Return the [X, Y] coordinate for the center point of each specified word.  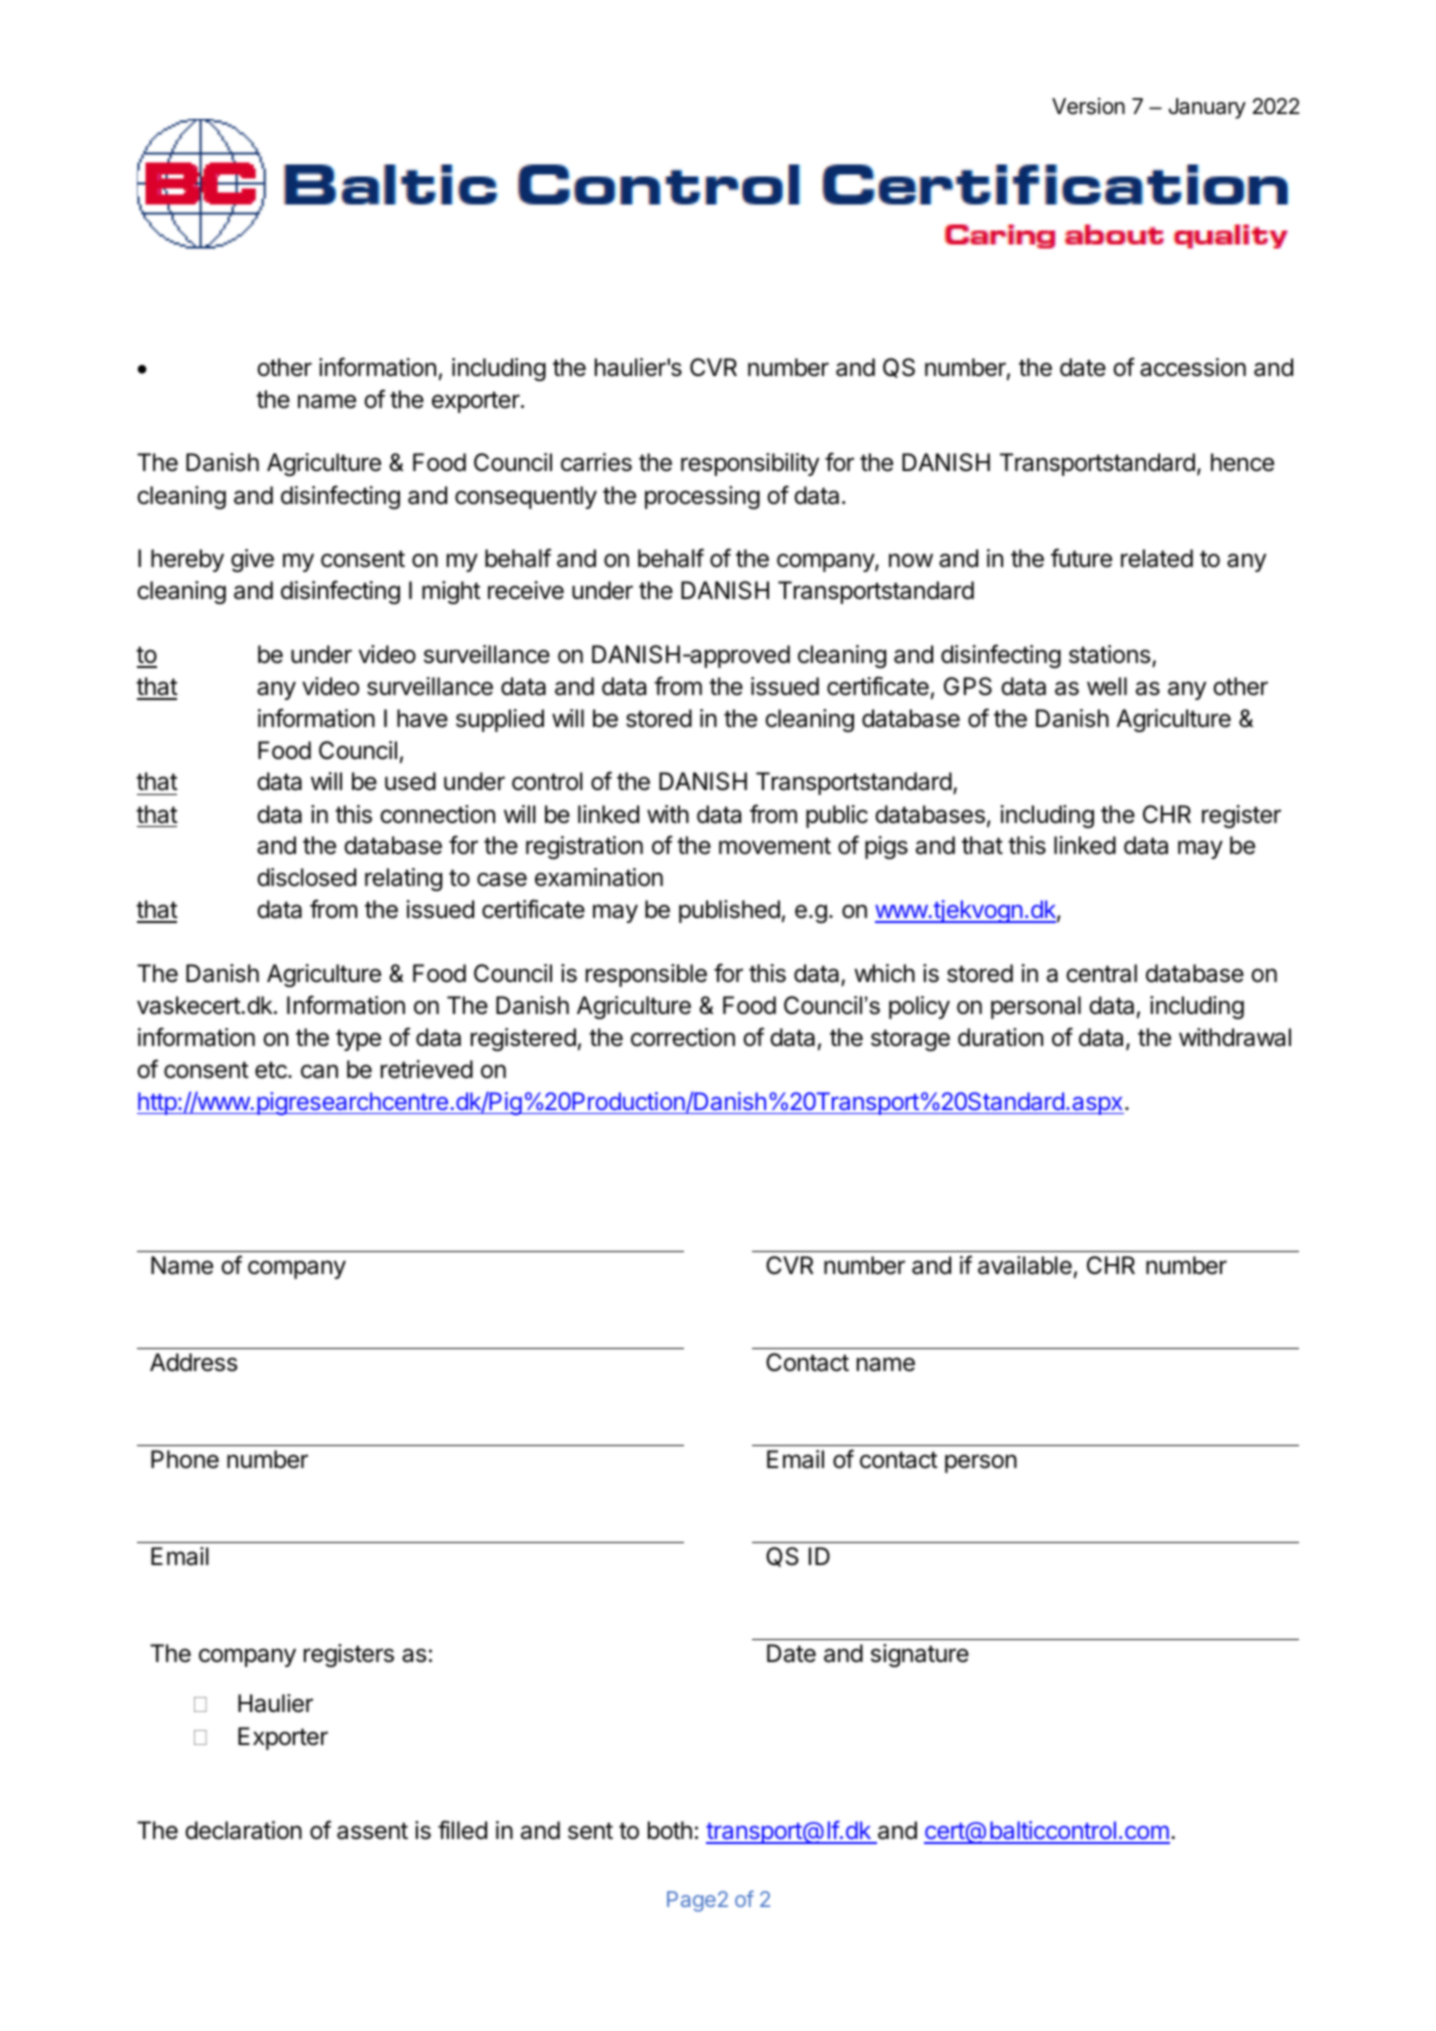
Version [1088, 106]
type [358, 1040]
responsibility [750, 464]
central [1101, 973]
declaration [243, 1830]
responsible [646, 975]
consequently [526, 497]
